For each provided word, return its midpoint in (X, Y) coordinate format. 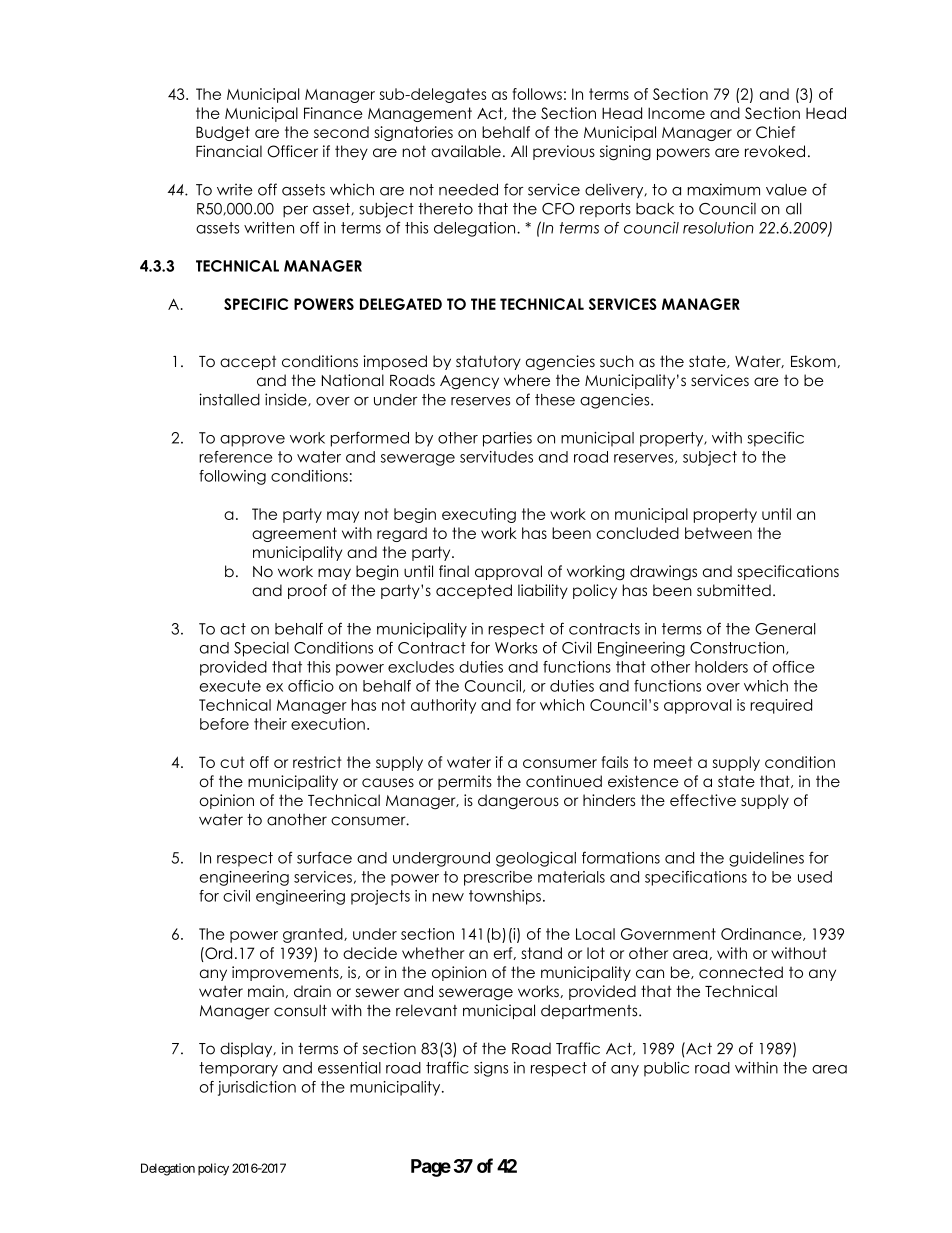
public (666, 1069)
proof (307, 591)
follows (537, 94)
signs (491, 1069)
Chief (775, 132)
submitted (734, 590)
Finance (333, 113)
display (247, 1049)
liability (543, 591)
